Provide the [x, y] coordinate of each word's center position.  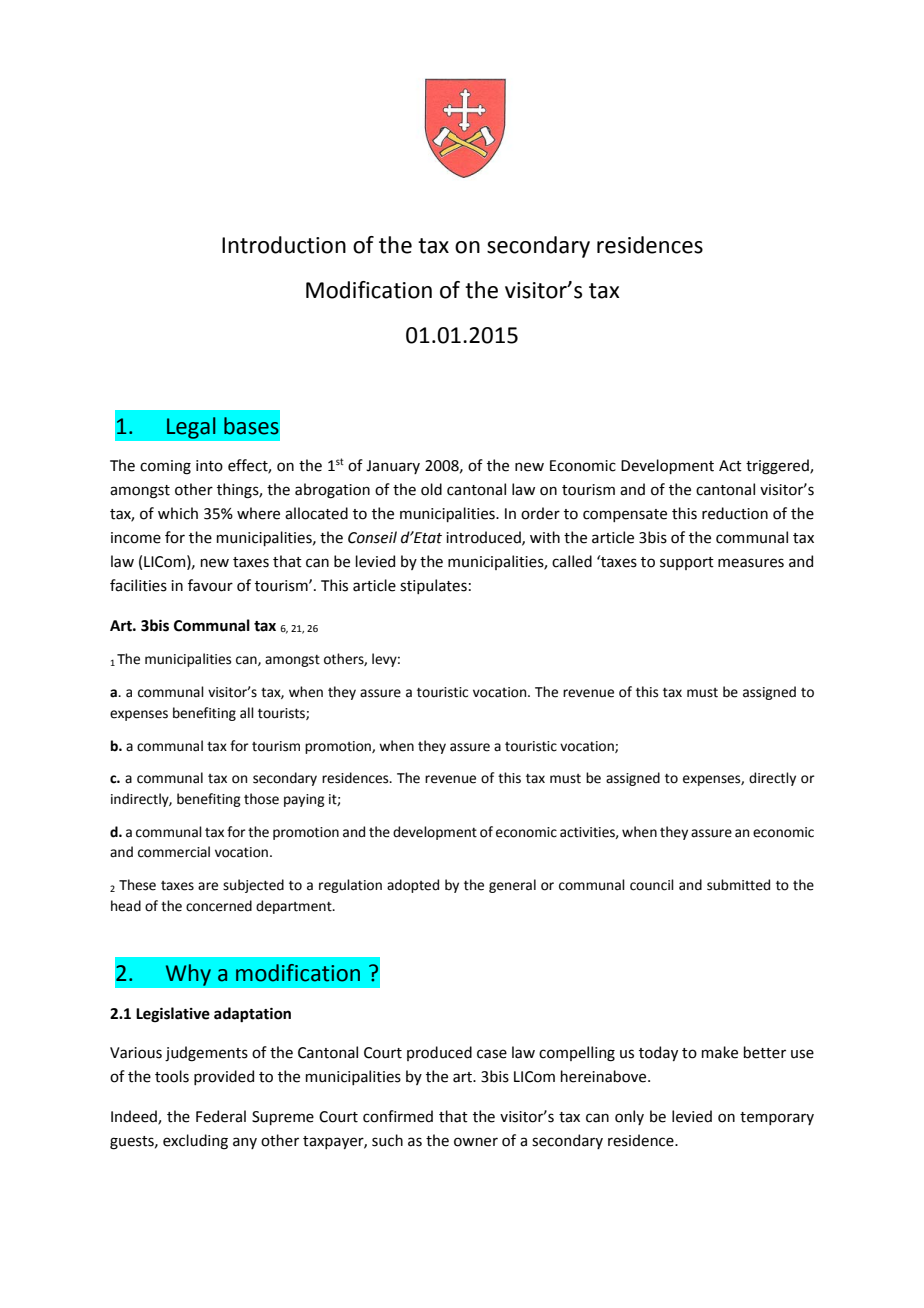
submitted [738, 885]
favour [210, 585]
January [393, 467]
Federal [221, 1116]
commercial [174, 852]
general [512, 886]
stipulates [433, 586]
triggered [778, 467]
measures [751, 563]
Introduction [284, 245]
